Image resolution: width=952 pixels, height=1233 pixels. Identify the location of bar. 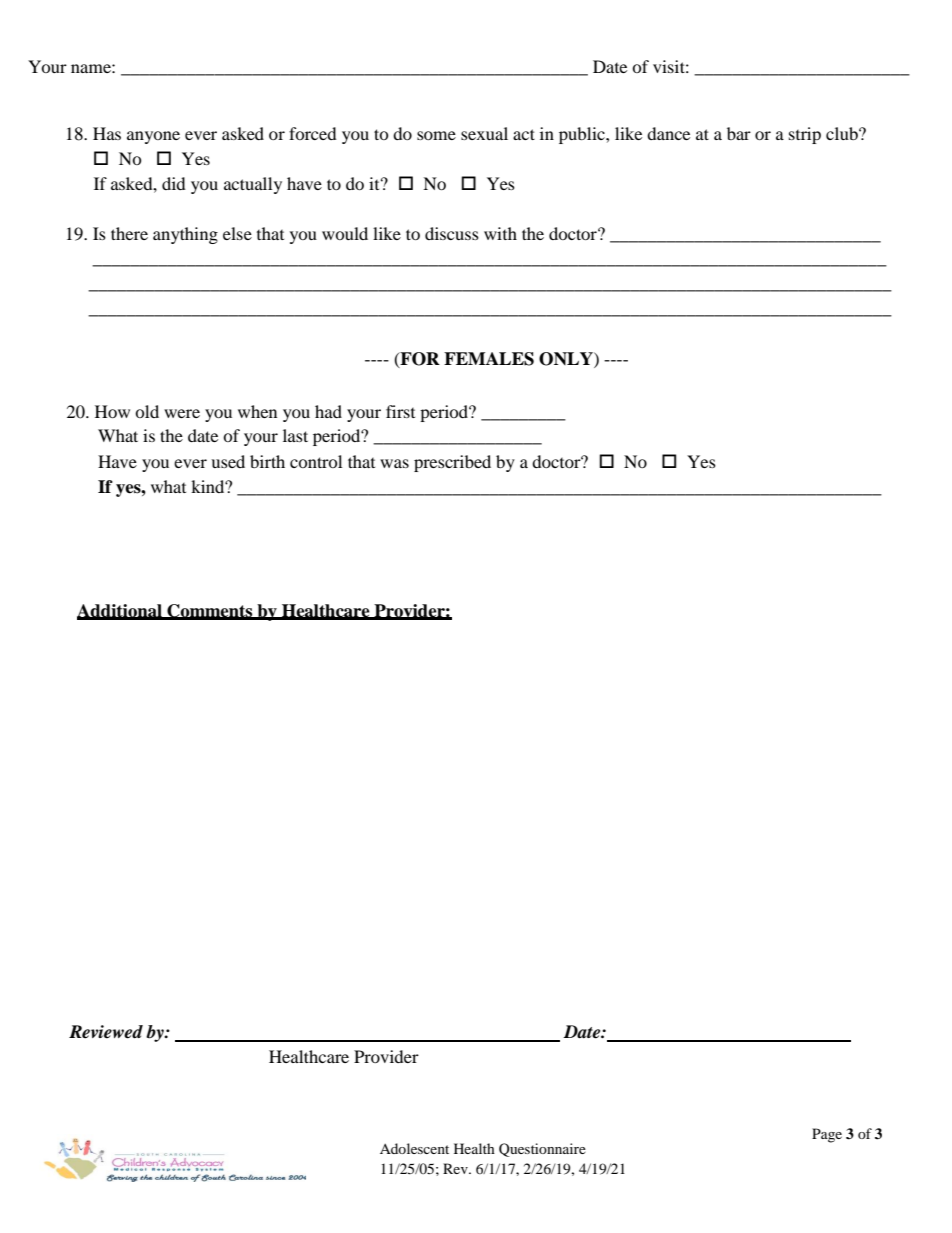
(739, 133).
